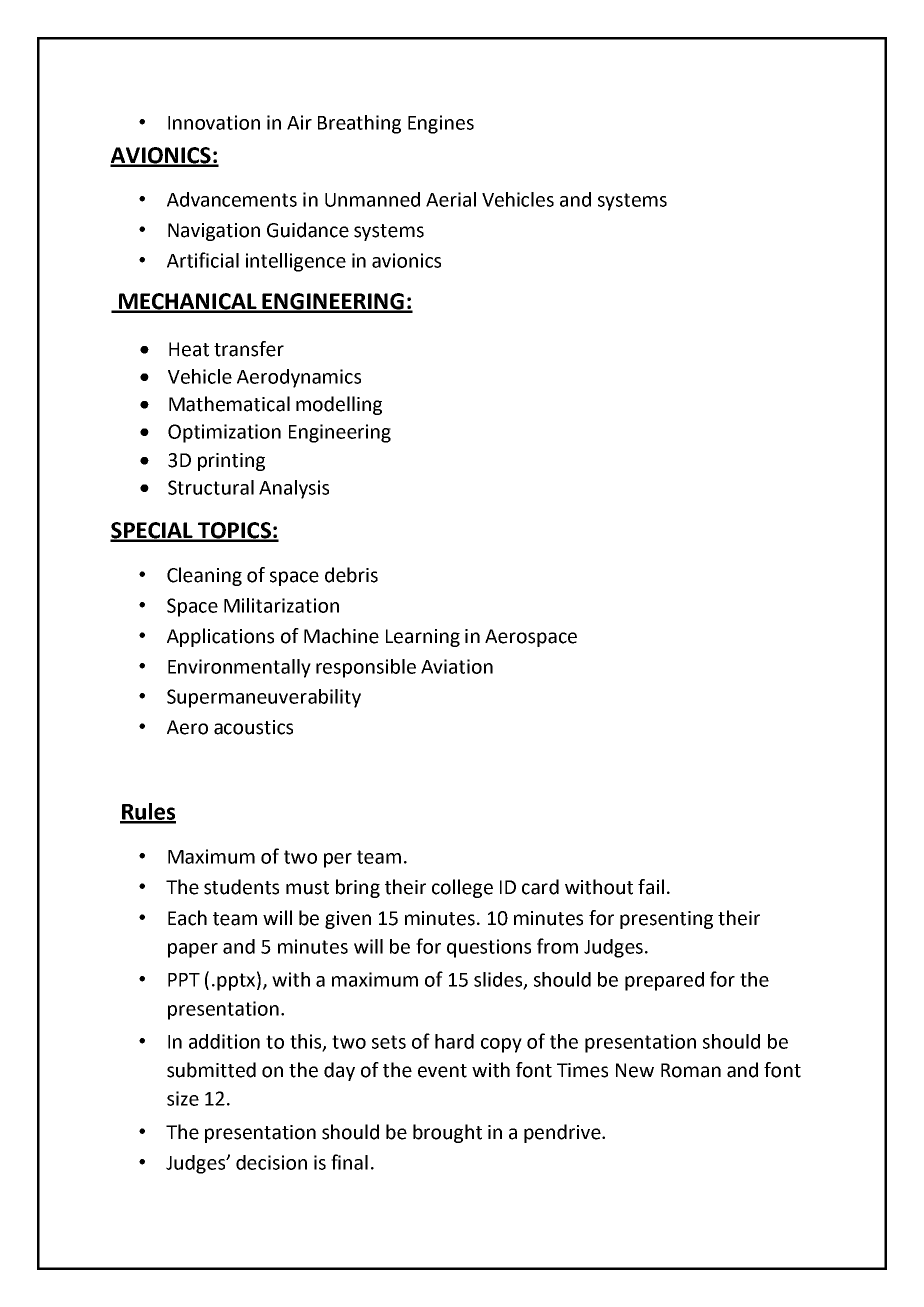  I want to click on fail, so click(651, 887).
